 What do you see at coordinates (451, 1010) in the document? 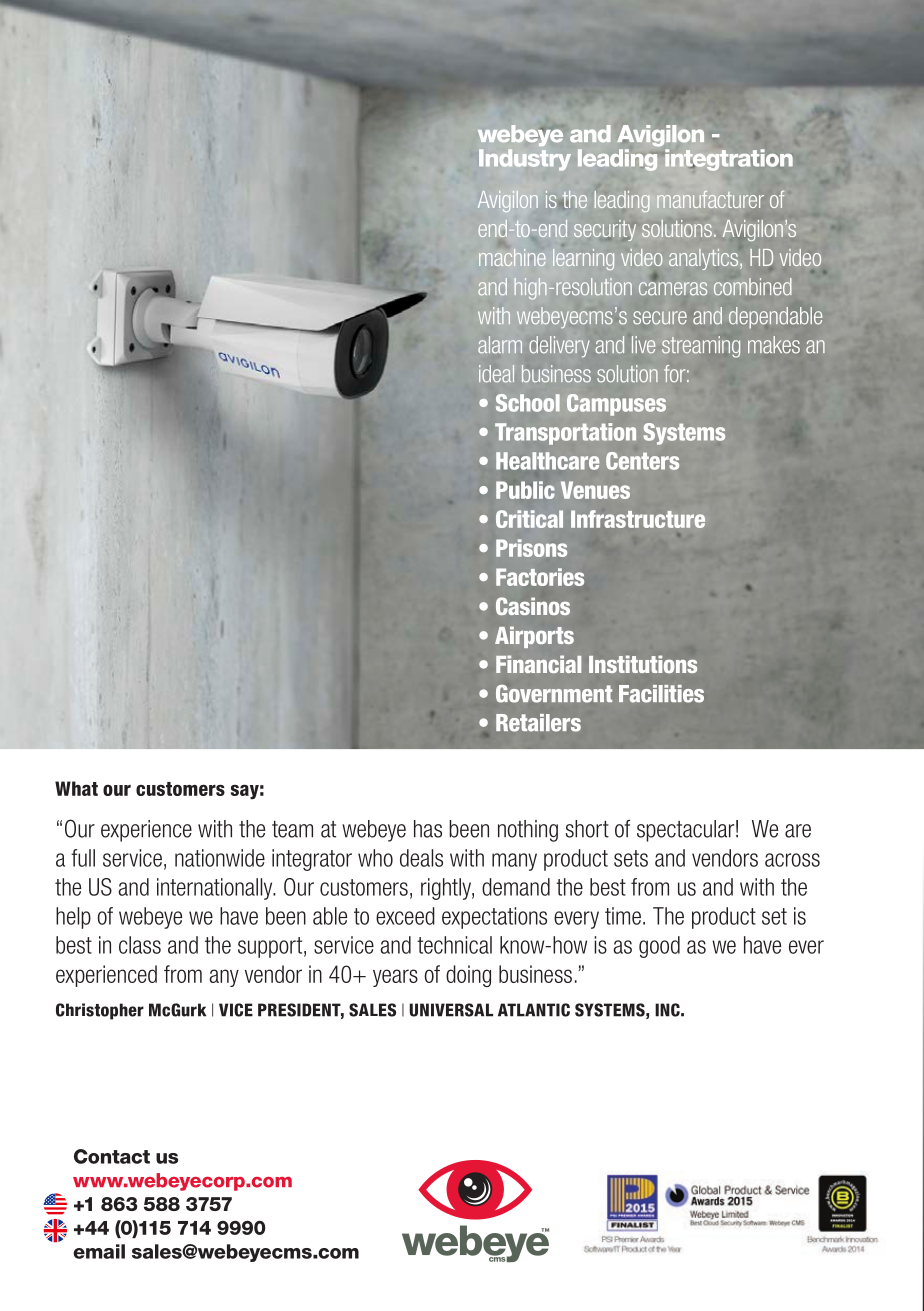
I see `UNIVERSAL` at bounding box center [451, 1010].
